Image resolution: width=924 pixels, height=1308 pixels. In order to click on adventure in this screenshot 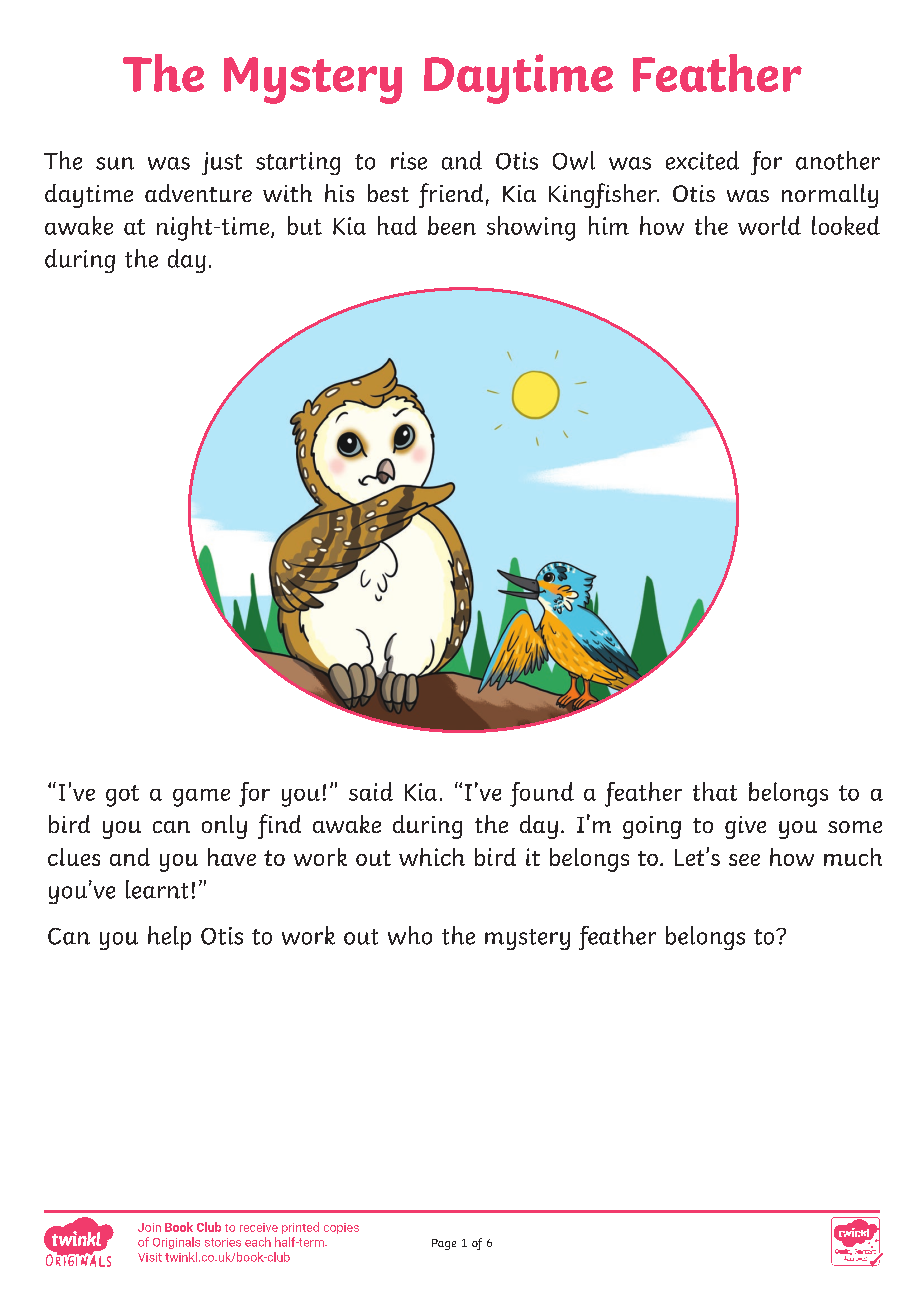, I will do `click(198, 193)`.
